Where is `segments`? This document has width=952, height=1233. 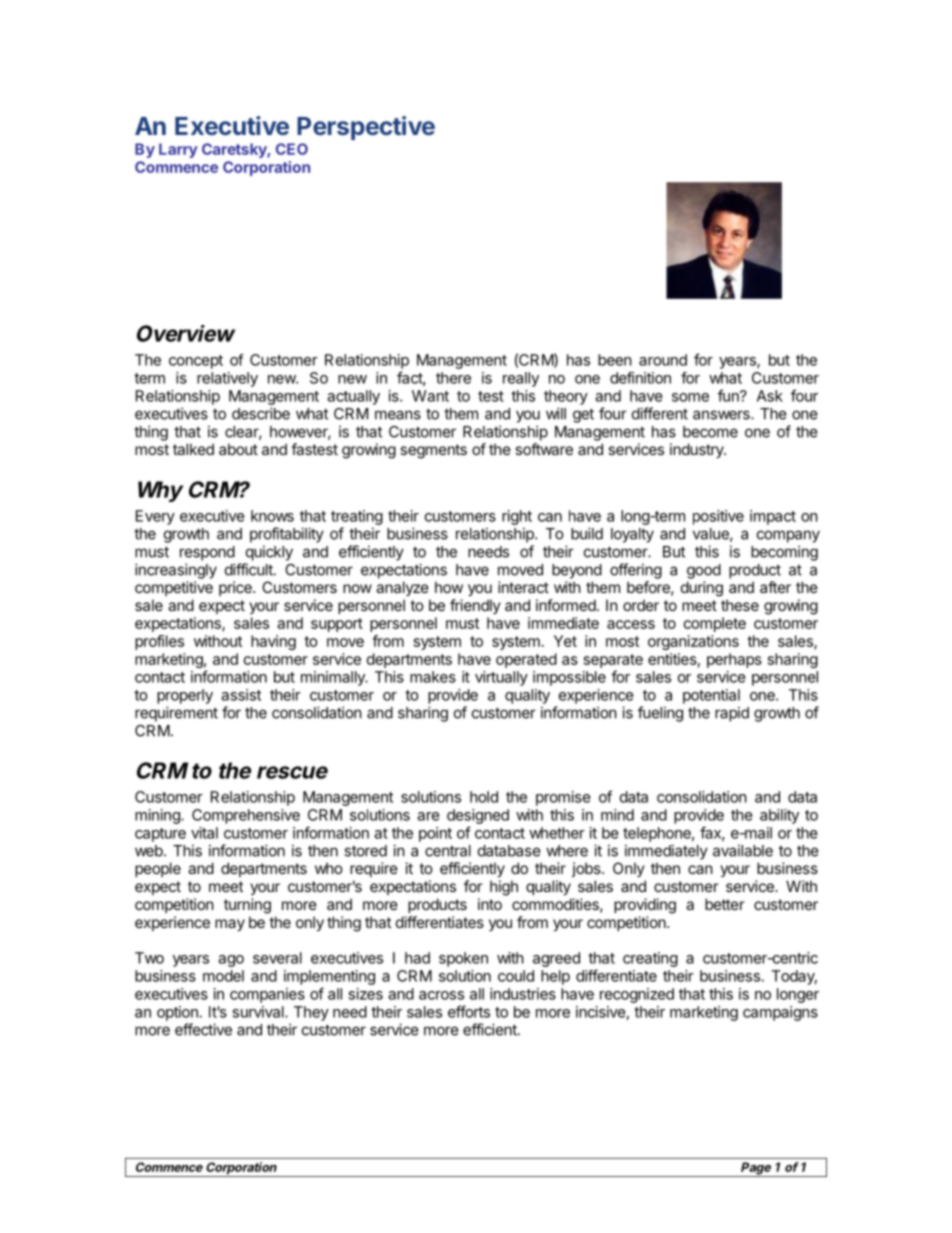
segments is located at coordinates (433, 451).
